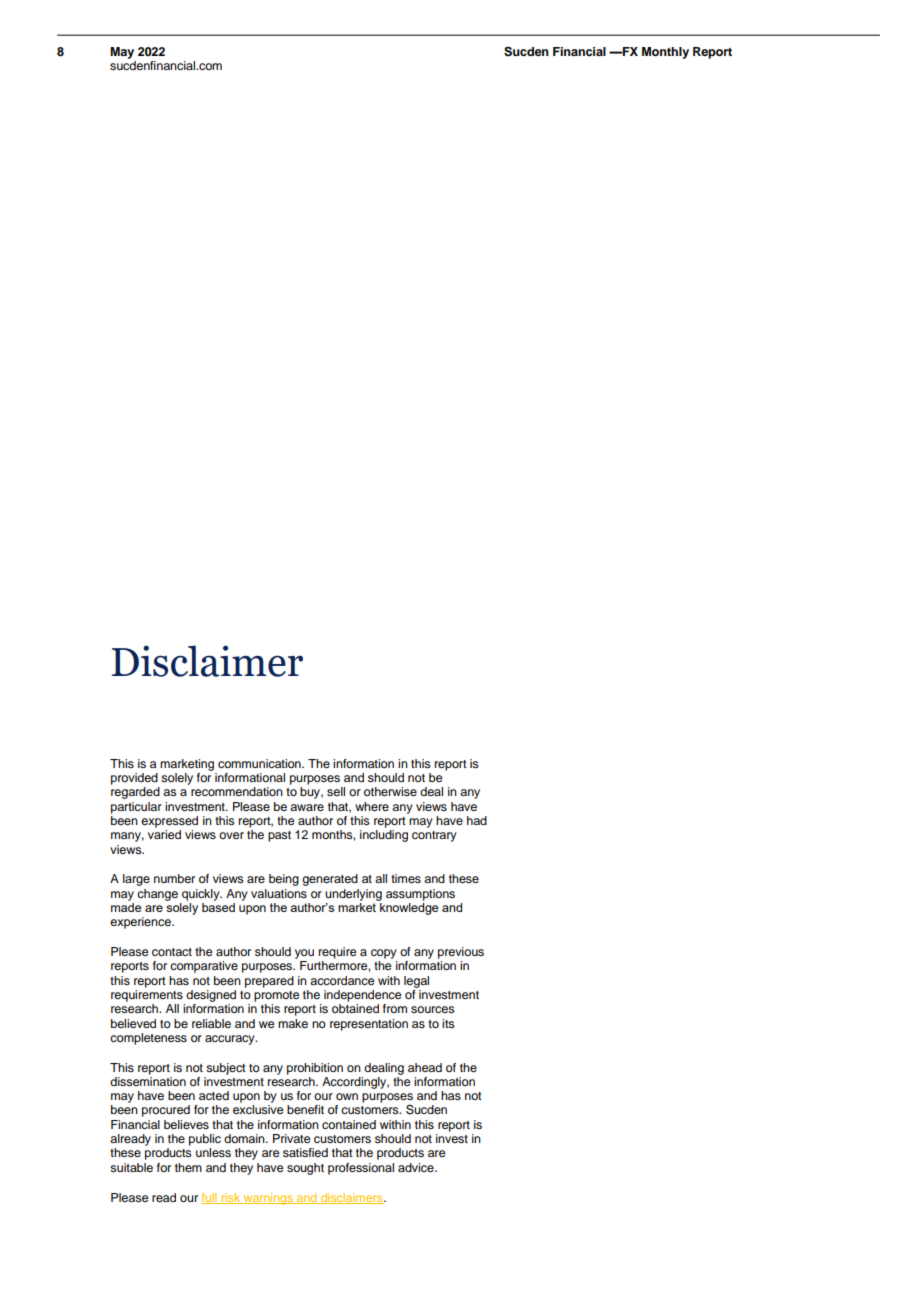  I want to click on provided, so click(134, 779).
